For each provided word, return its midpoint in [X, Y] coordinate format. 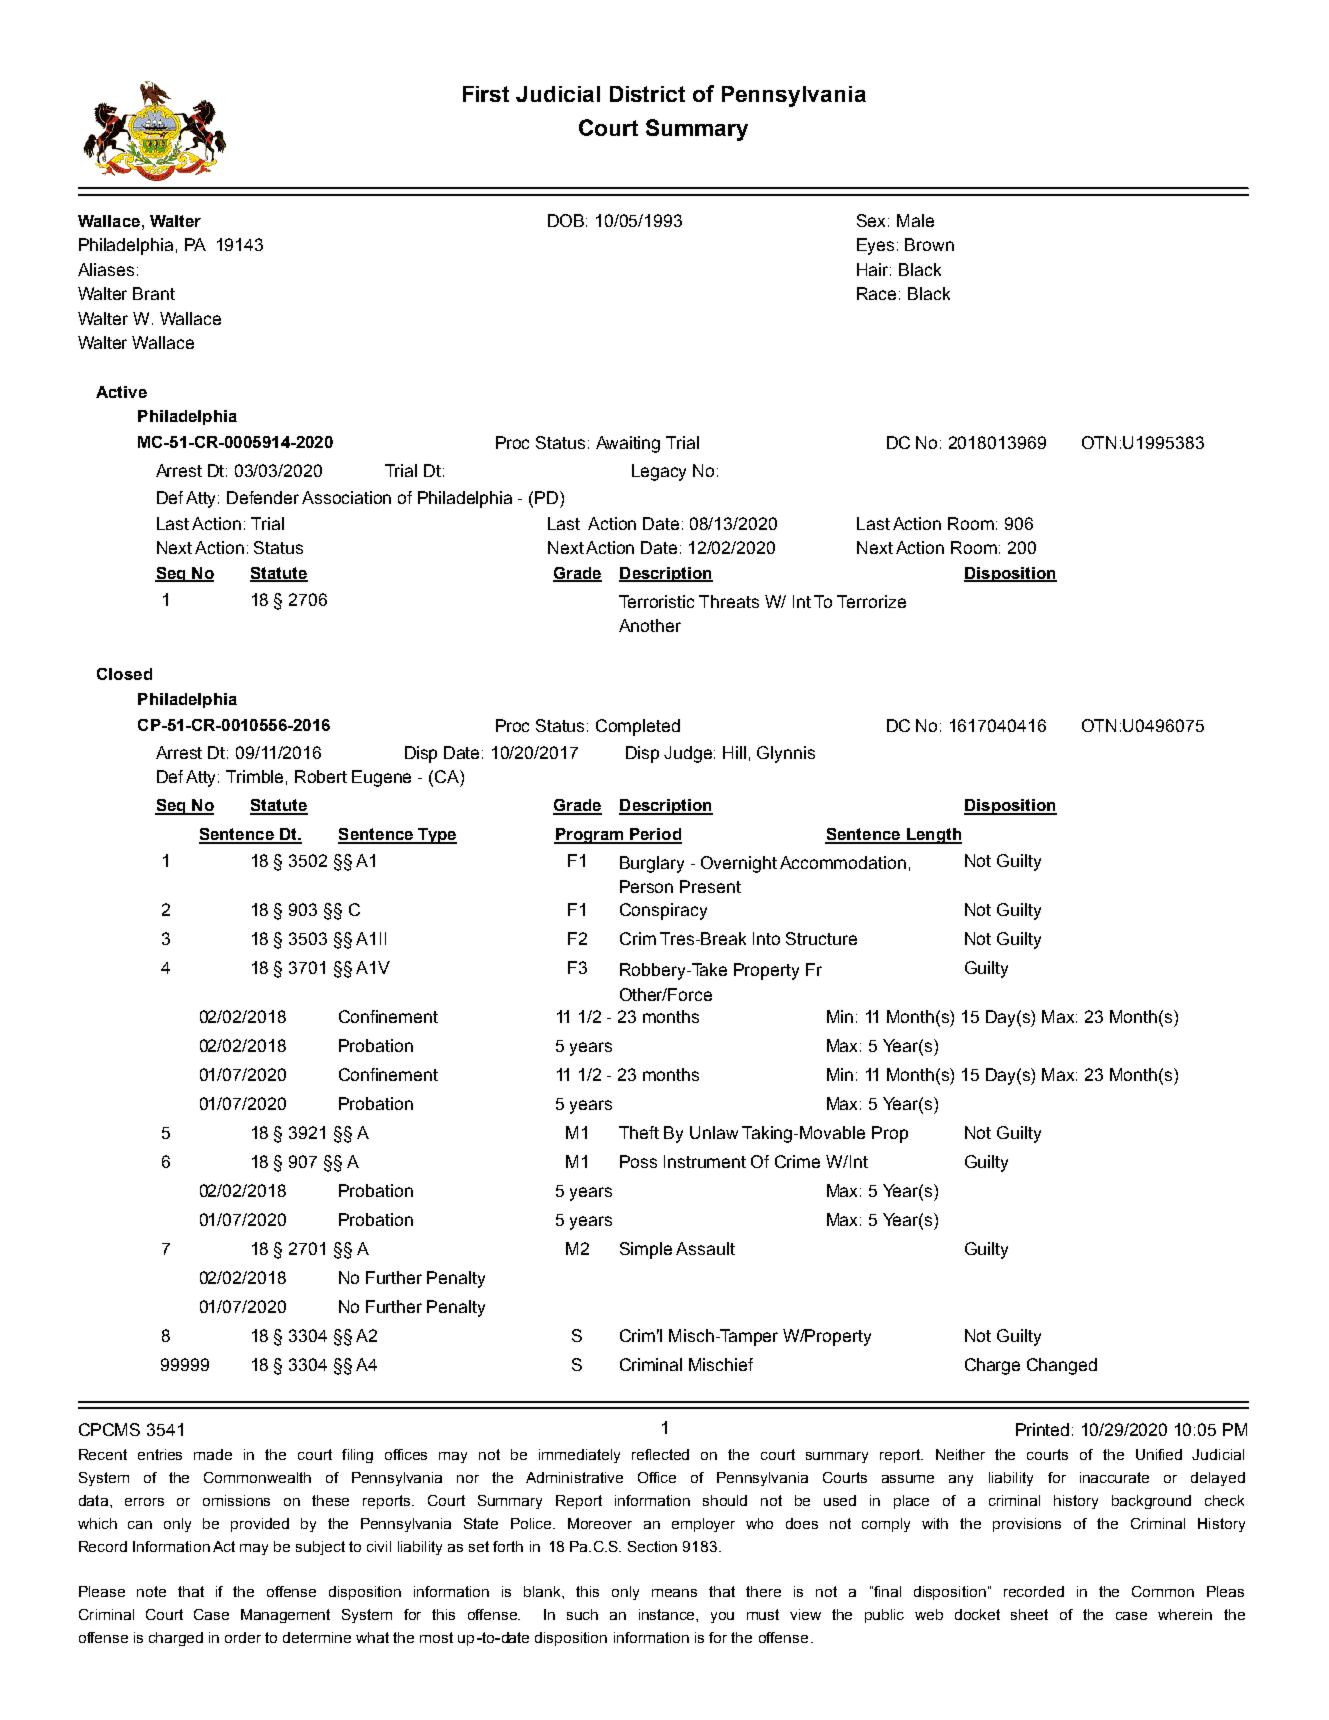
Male [915, 220]
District [647, 94]
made [213, 1454]
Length [933, 836]
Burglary [652, 864]
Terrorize [871, 601]
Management [285, 1616]
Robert [321, 776]
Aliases [106, 269]
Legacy [659, 472]
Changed [1062, 1366]
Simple [646, 1250]
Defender [263, 497]
